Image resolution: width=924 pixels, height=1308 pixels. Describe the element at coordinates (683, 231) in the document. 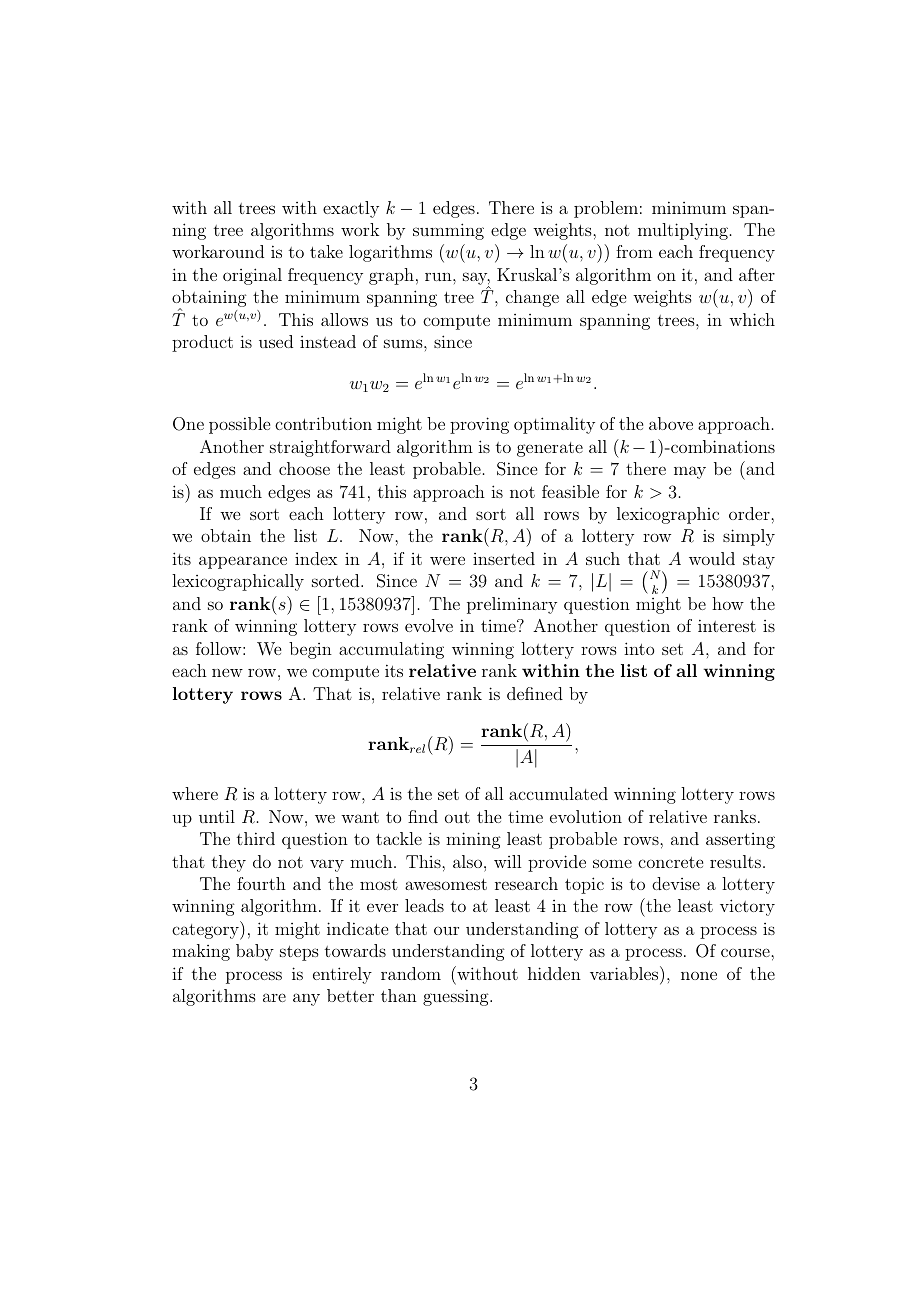

I see `multiplying` at that location.
